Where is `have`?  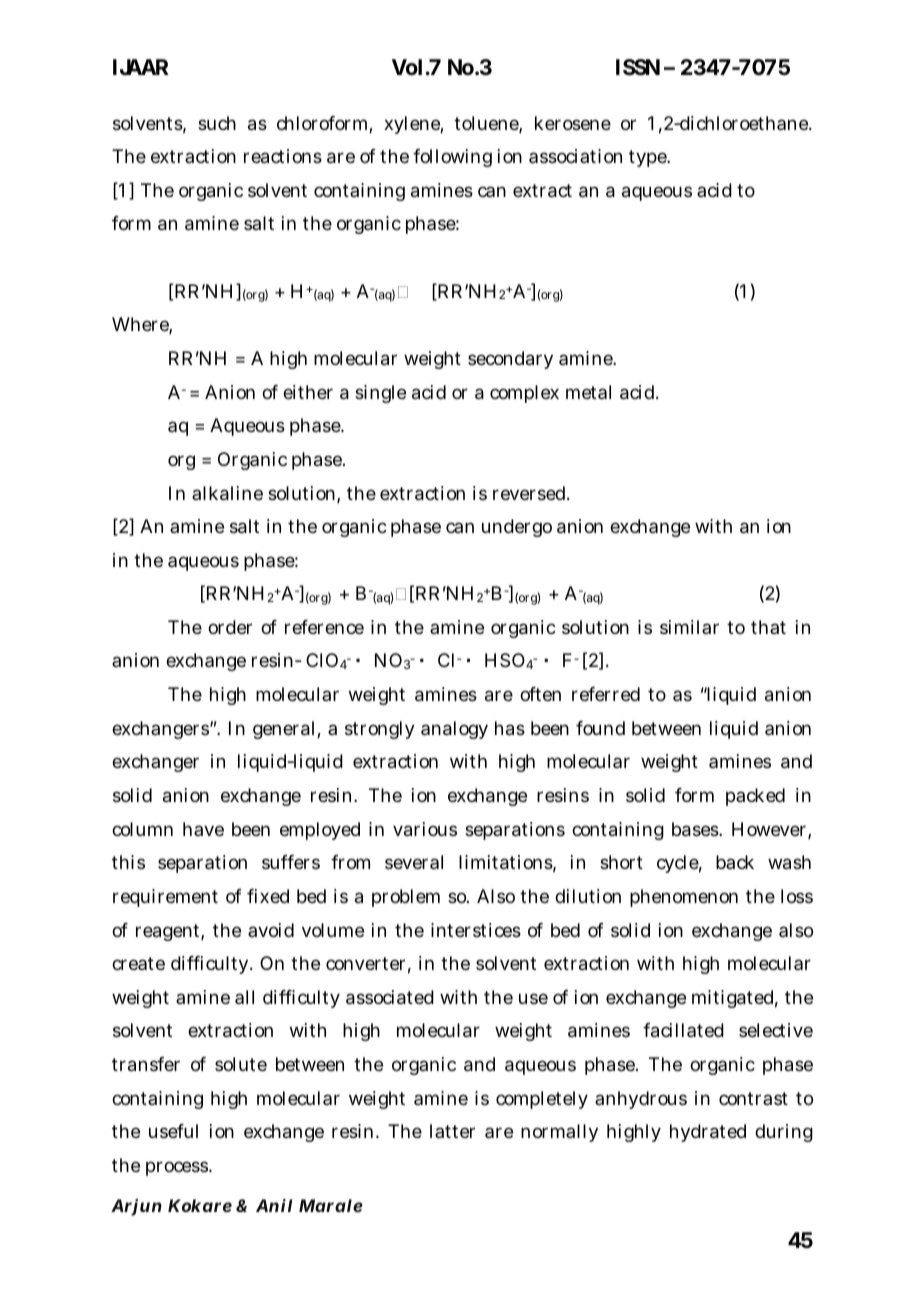 have is located at coordinates (203, 829).
